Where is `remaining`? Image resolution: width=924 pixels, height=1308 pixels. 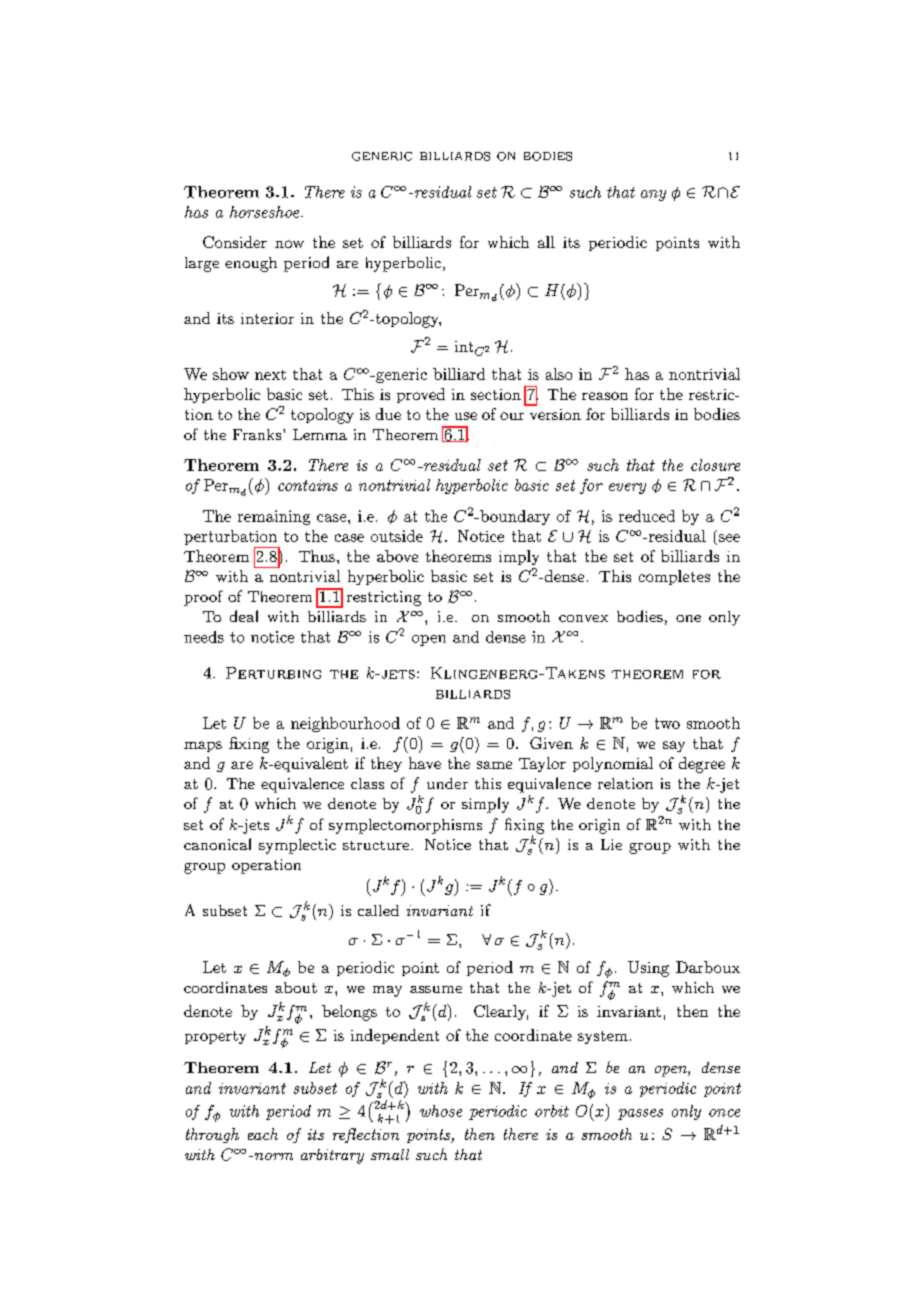 remaining is located at coordinates (274, 517).
